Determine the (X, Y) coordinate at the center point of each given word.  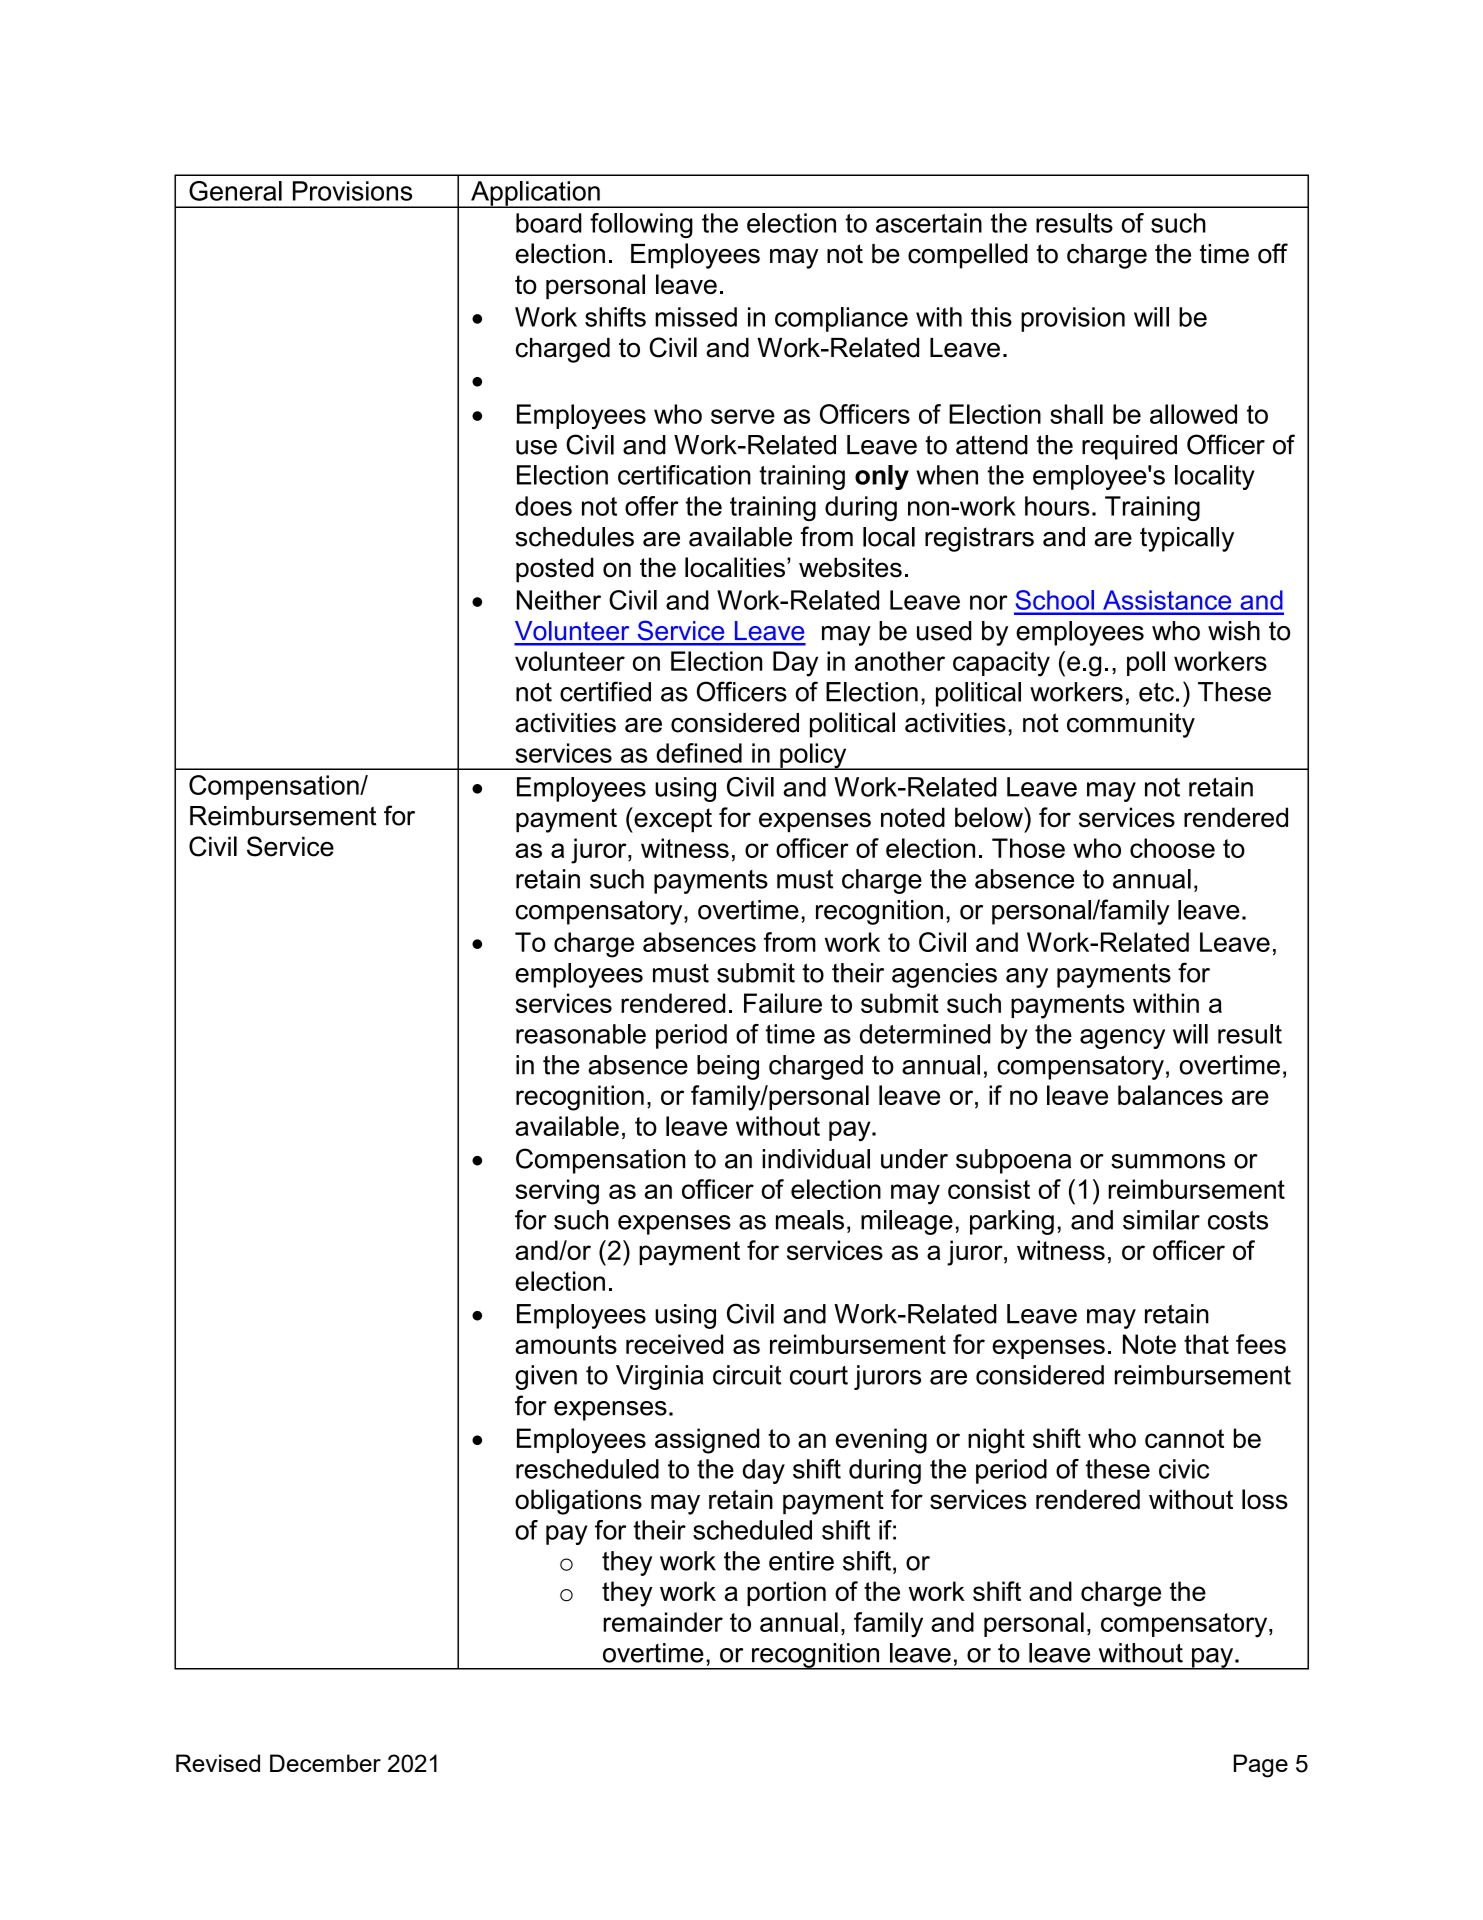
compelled (968, 256)
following (641, 225)
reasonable (581, 1034)
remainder (663, 1622)
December (325, 1763)
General (235, 191)
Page (1261, 1766)
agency (1122, 1039)
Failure (783, 1003)
